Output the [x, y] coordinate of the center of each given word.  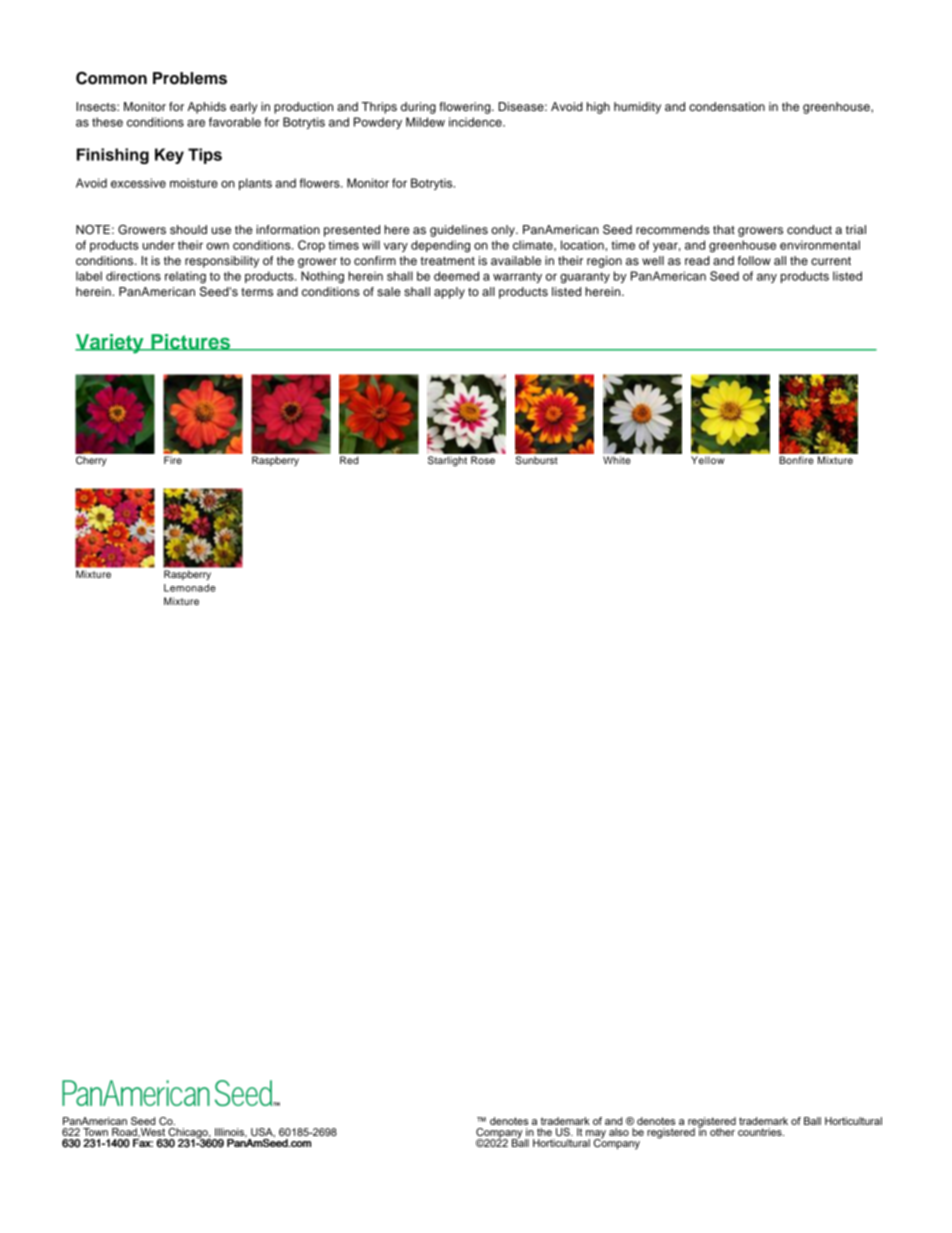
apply [449, 293]
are [196, 123]
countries [761, 1132]
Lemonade [190, 588]
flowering [466, 108]
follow [754, 260]
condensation [727, 106]
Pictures [191, 342]
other [722, 1132]
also [619, 1132]
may [596, 1135]
